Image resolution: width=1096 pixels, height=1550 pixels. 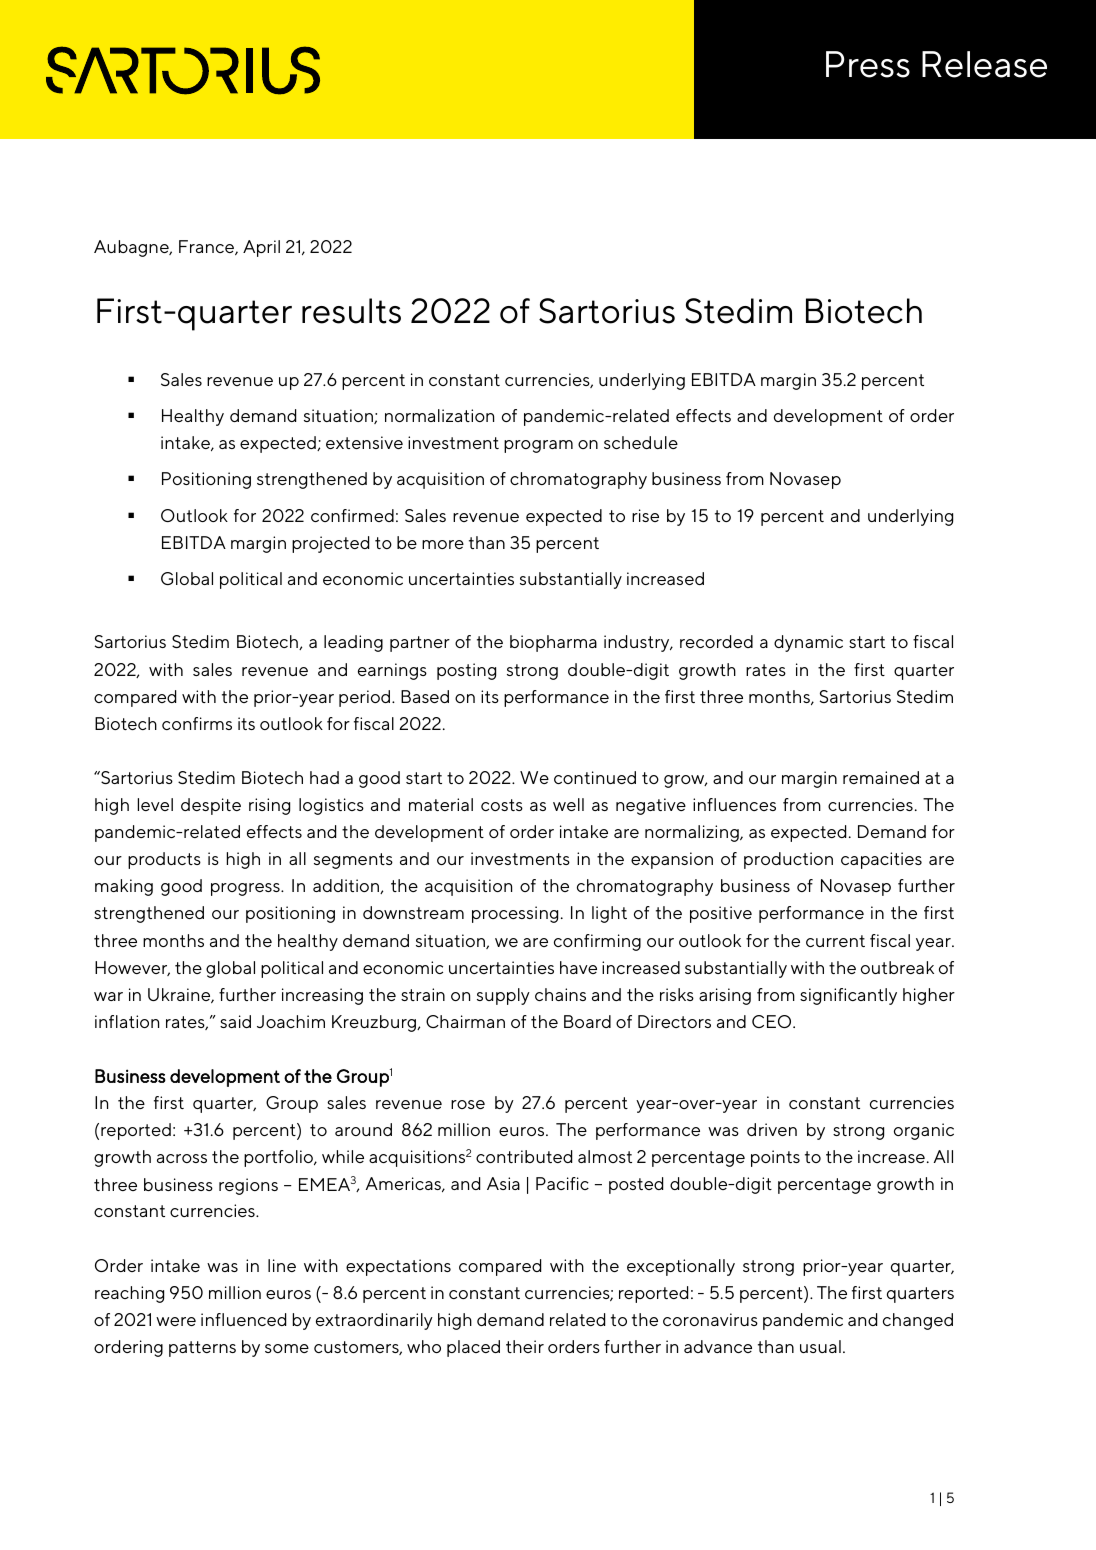 What do you see at coordinates (330, 544) in the page?
I see `projected` at bounding box center [330, 544].
